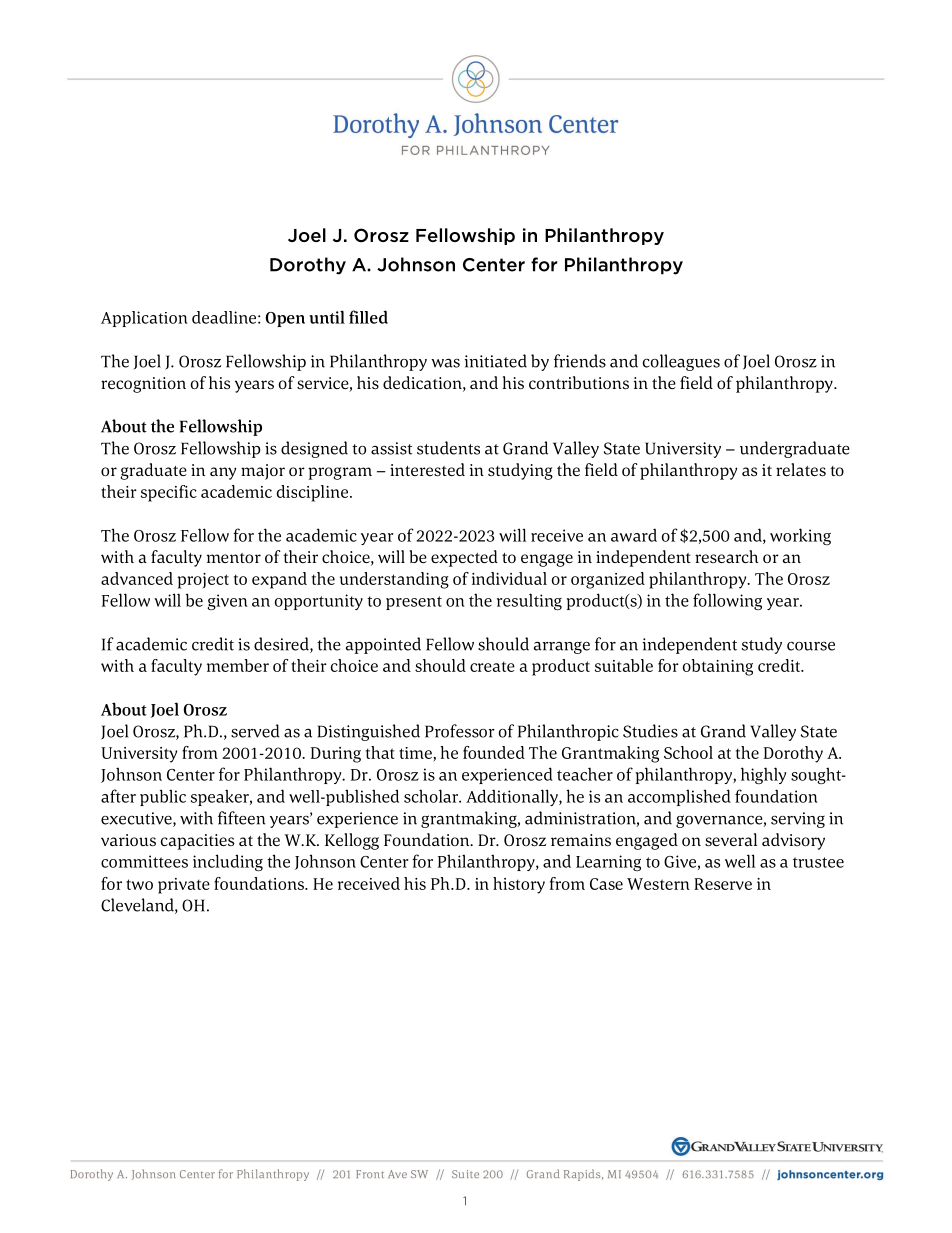 This screenshot has height=1233, width=952. What do you see at coordinates (228, 862) in the screenshot?
I see `including` at bounding box center [228, 862].
